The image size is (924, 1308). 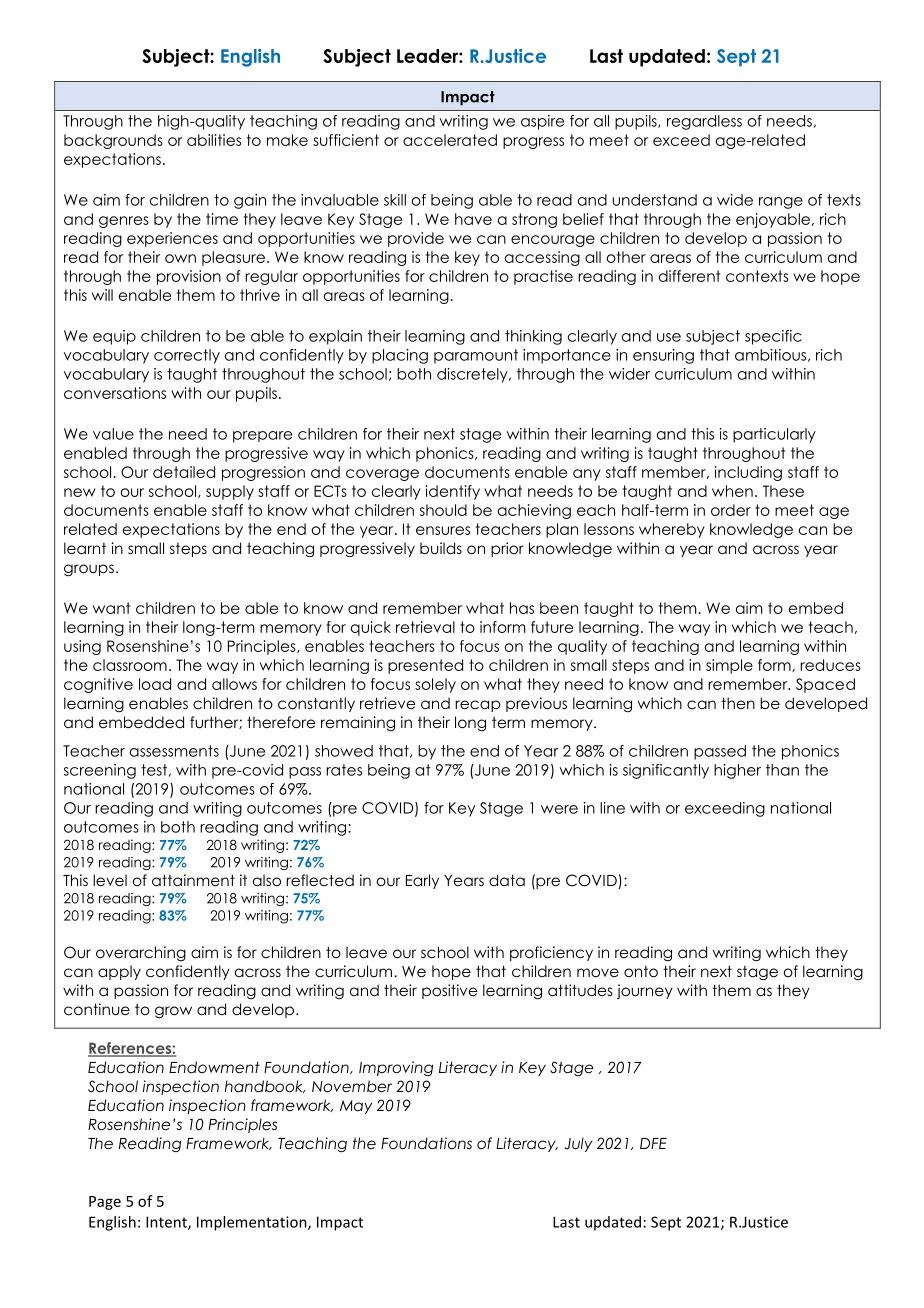 I want to click on load, so click(x=155, y=684).
